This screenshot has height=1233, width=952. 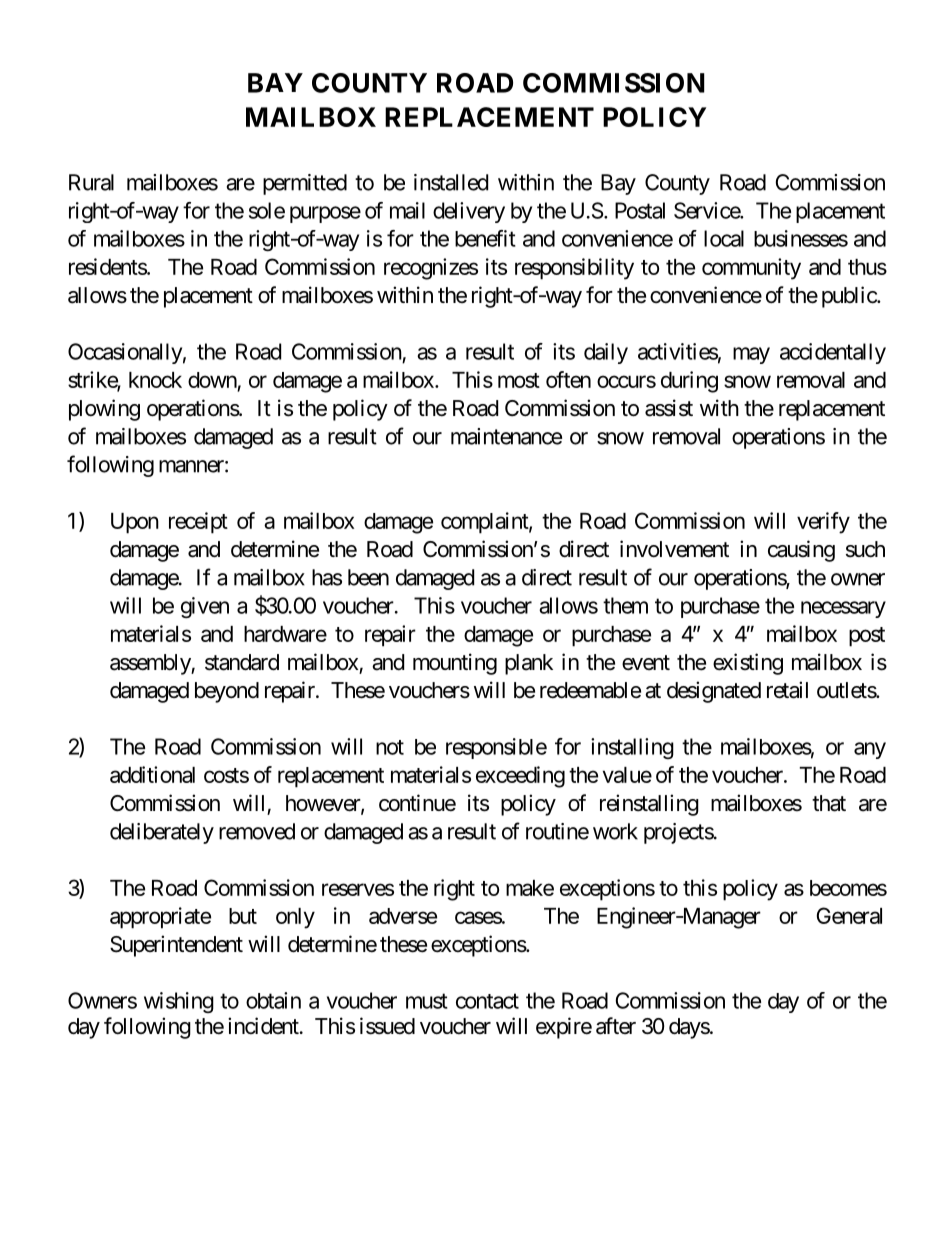 What do you see at coordinates (469, 212) in the screenshot?
I see `delivery` at bounding box center [469, 212].
